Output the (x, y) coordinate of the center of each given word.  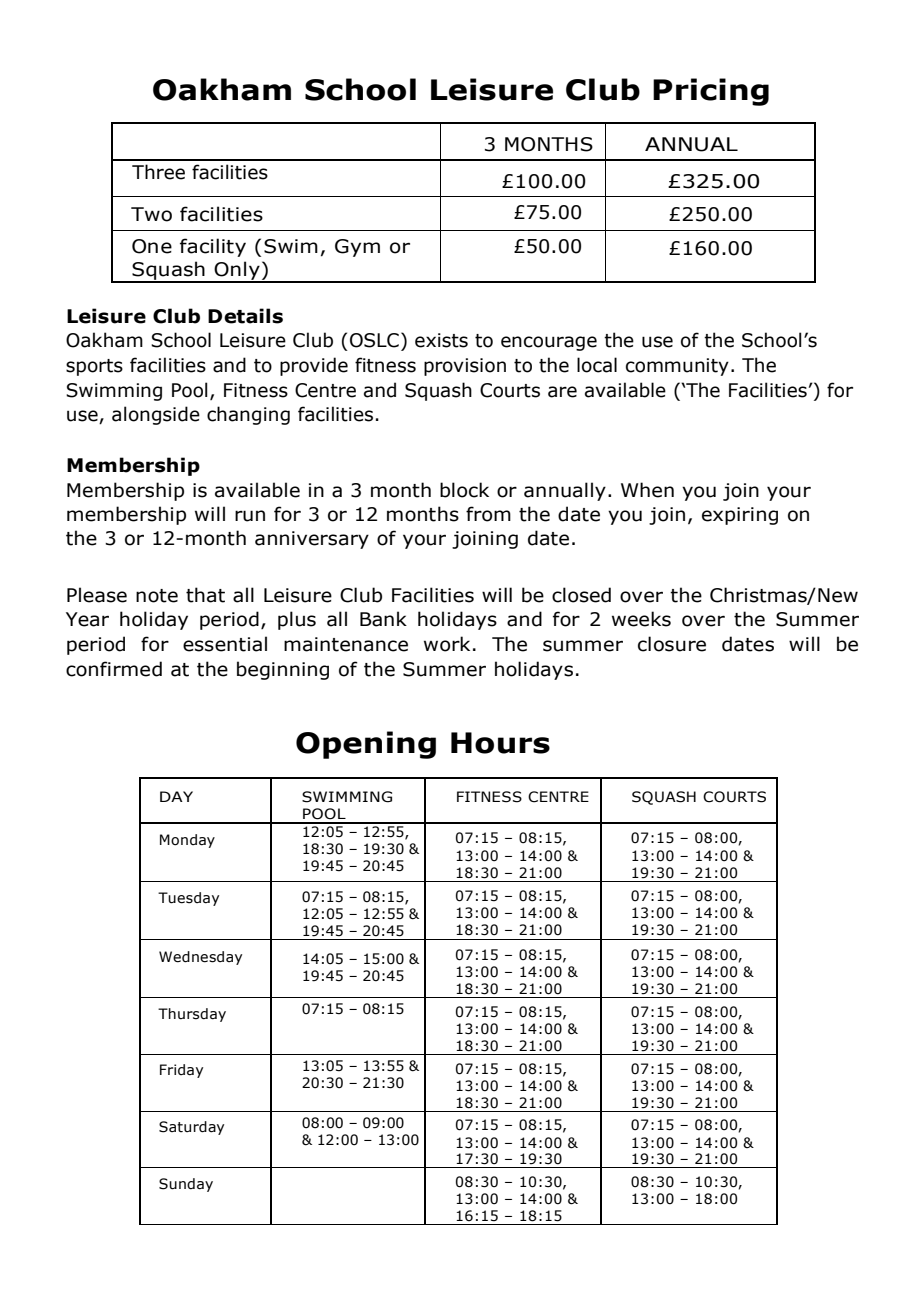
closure (672, 644)
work (447, 644)
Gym (357, 248)
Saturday (191, 1128)
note (157, 596)
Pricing (711, 92)
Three (158, 172)
